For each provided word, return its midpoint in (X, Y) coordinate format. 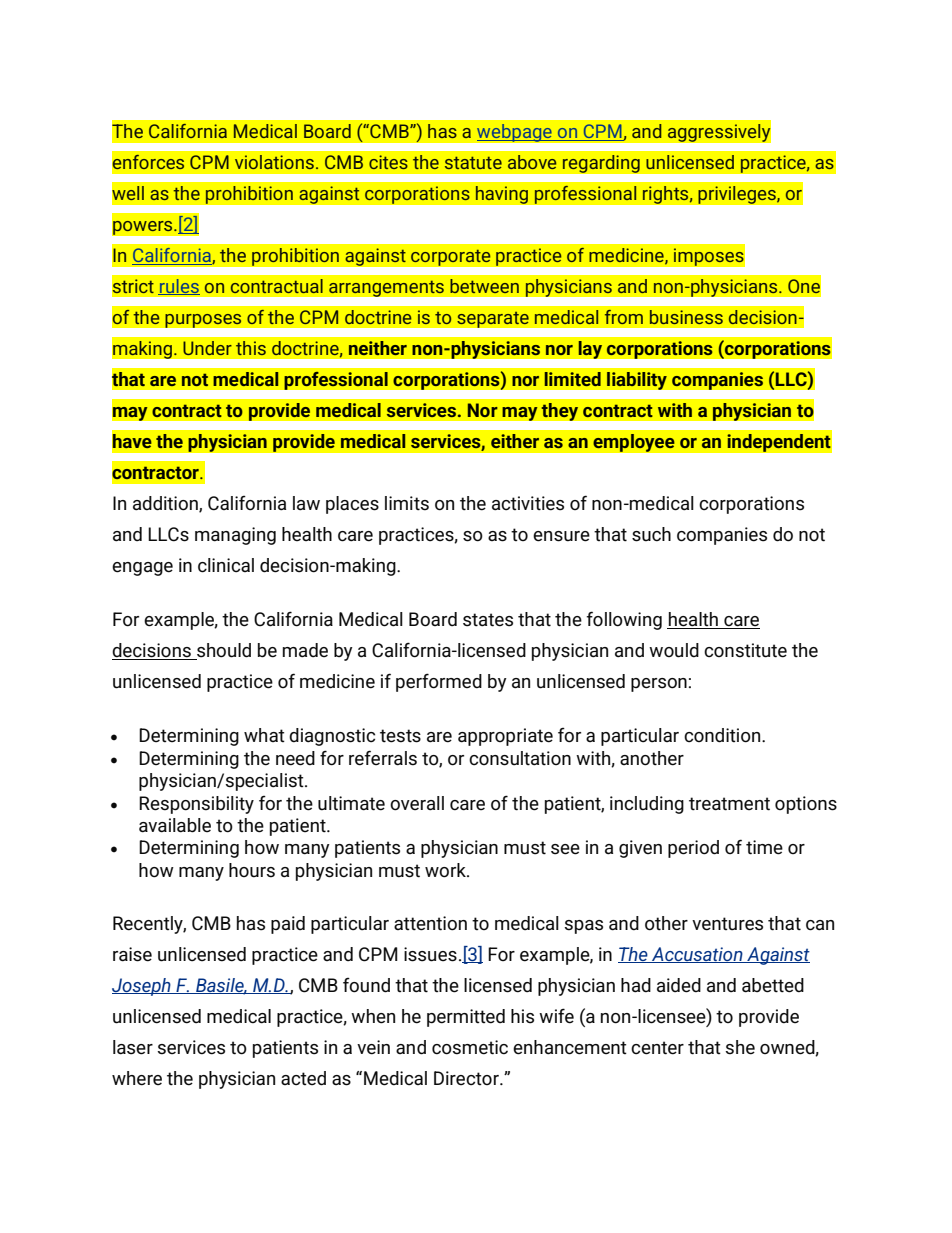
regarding (601, 164)
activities (528, 503)
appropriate (505, 737)
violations (274, 162)
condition (723, 735)
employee (634, 443)
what (264, 735)
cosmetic (470, 1047)
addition (166, 504)
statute (473, 163)
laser (133, 1047)
